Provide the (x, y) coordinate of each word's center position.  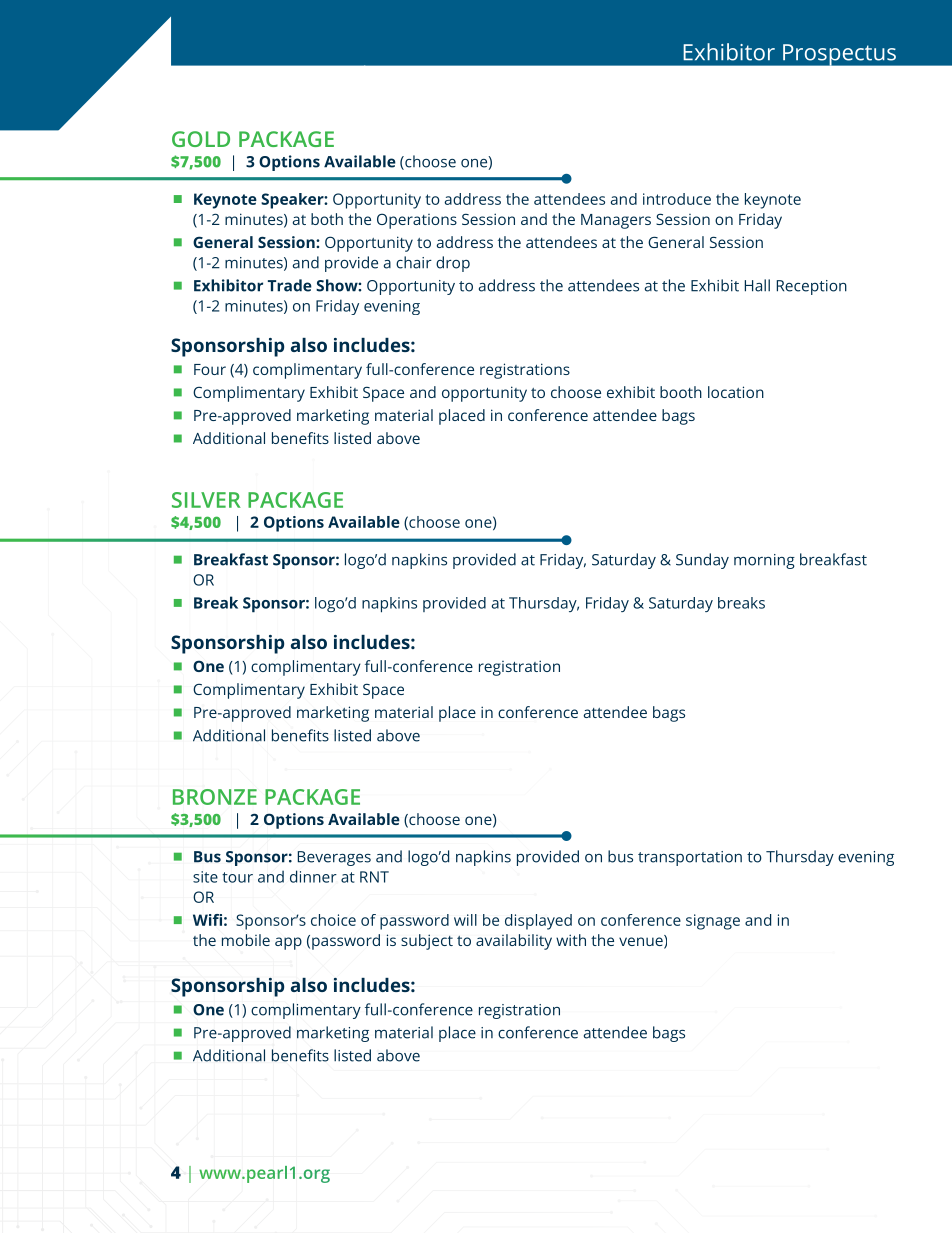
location (736, 392)
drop (453, 264)
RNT (374, 877)
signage (713, 922)
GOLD (201, 139)
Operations (417, 221)
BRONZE (215, 797)
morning (764, 561)
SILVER (206, 500)
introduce (677, 199)
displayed (538, 922)
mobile (246, 940)
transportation (690, 858)
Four (210, 369)
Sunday (702, 561)
